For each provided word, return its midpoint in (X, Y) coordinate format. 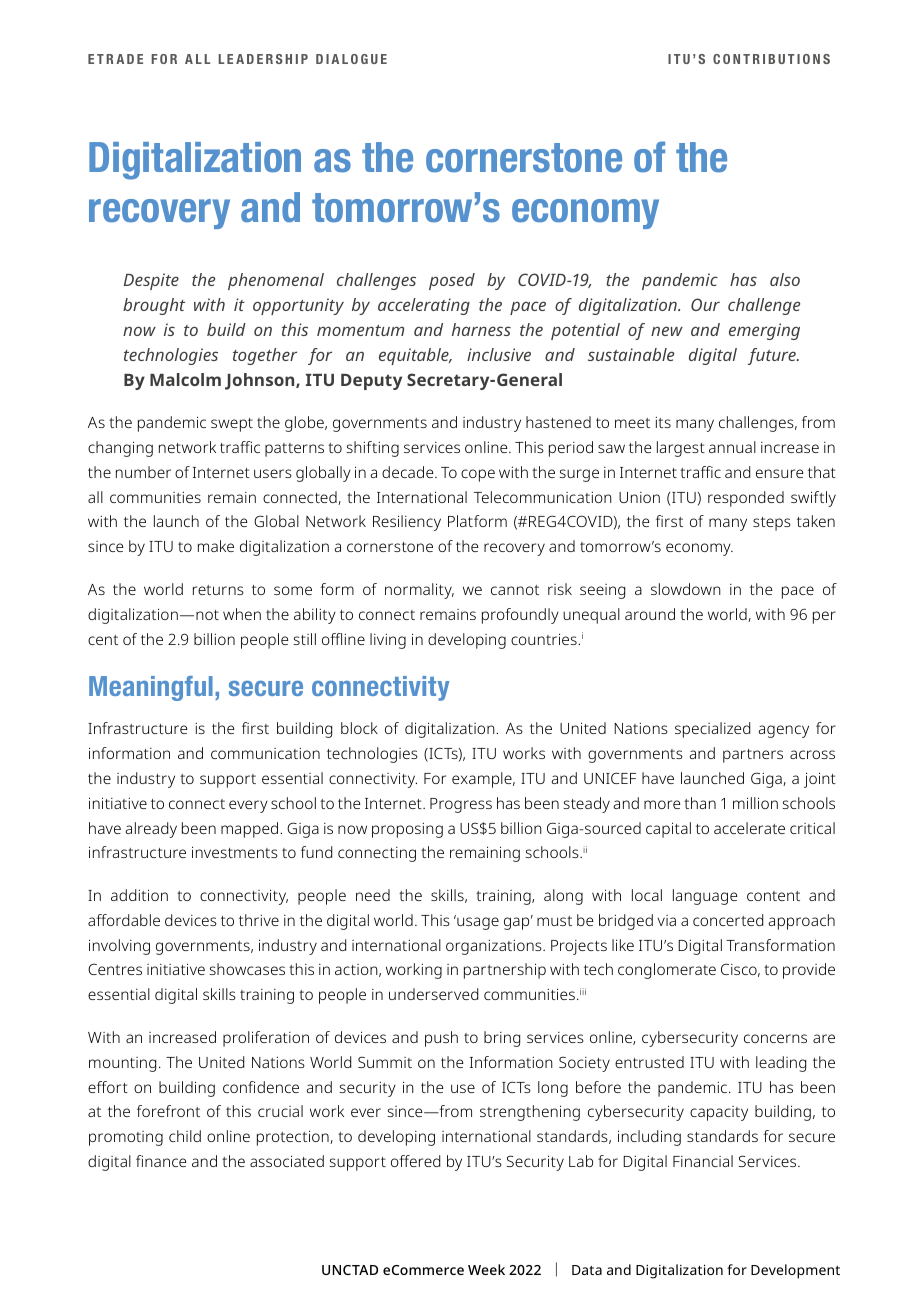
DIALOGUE (351, 59)
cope (478, 475)
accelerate (749, 828)
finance (161, 1161)
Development (795, 1271)
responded (746, 499)
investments (235, 852)
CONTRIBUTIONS (771, 59)
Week (486, 1269)
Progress (461, 805)
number (143, 472)
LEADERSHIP (263, 59)
